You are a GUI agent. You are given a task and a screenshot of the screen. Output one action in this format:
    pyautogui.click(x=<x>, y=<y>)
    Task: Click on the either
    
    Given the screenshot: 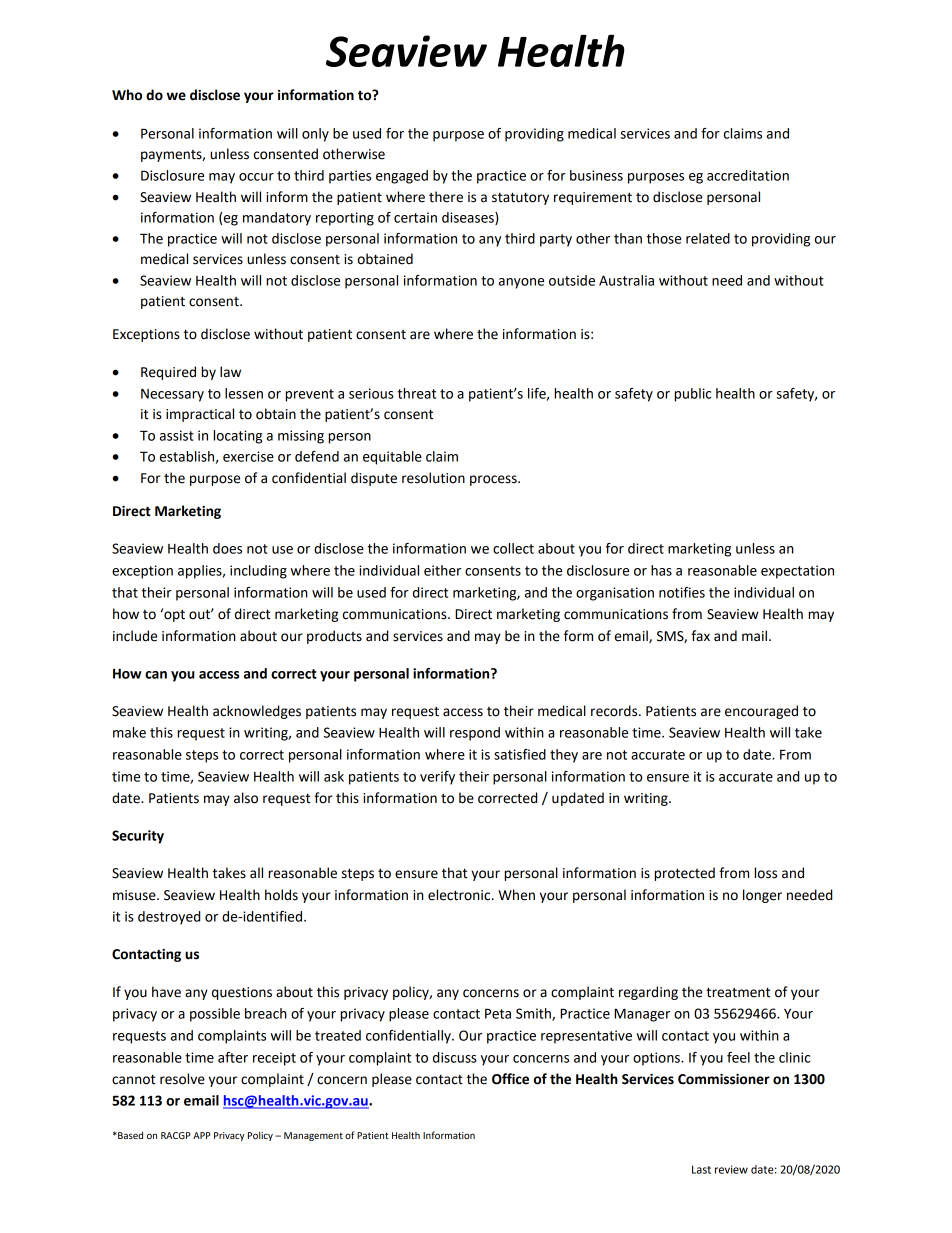 What is the action you would take?
    pyautogui.click(x=442, y=570)
